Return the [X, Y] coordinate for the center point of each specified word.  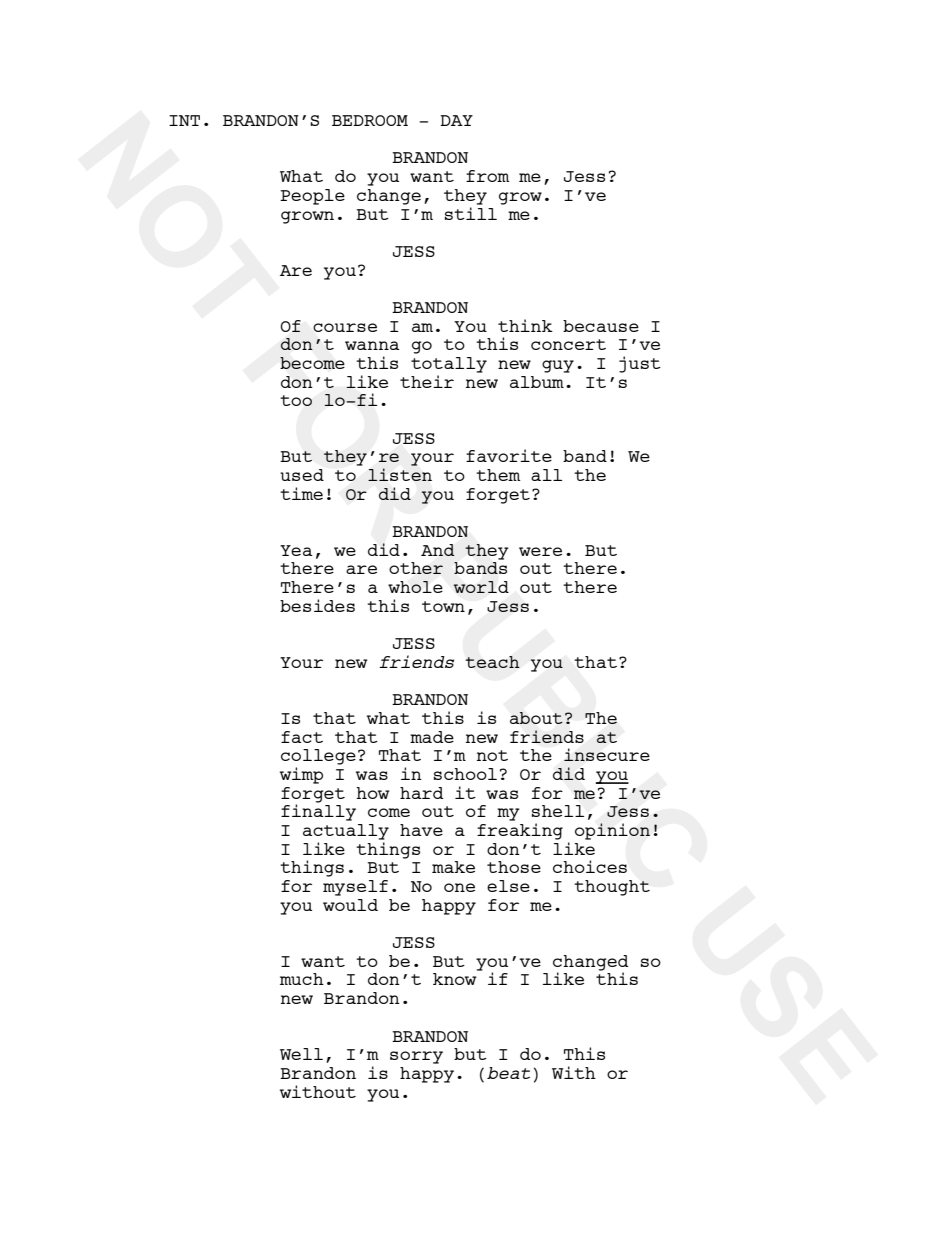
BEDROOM [370, 120]
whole [415, 587]
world [481, 587]
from [487, 176]
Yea [296, 550]
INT [184, 120]
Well [301, 1054]
